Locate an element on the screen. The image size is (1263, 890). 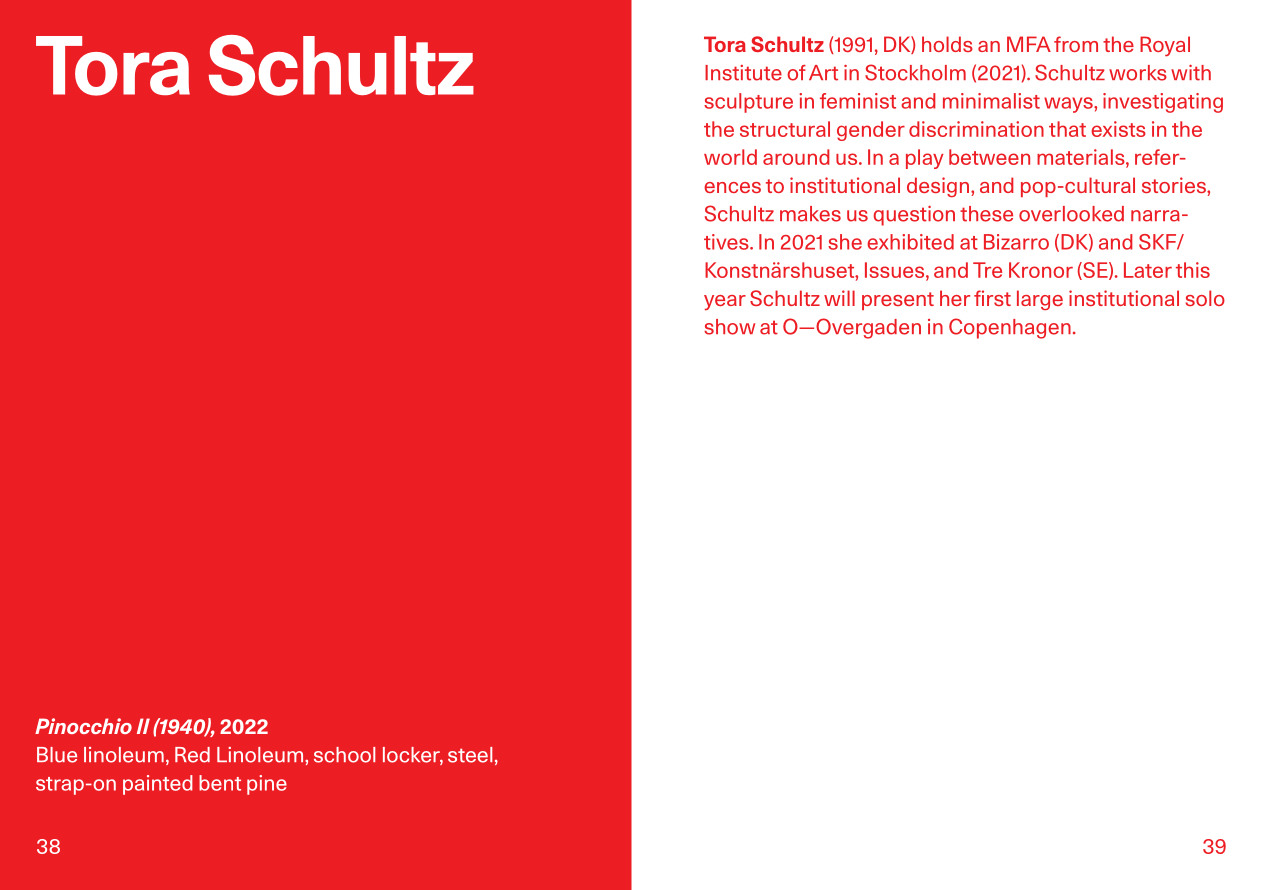
show is located at coordinates (729, 327).
